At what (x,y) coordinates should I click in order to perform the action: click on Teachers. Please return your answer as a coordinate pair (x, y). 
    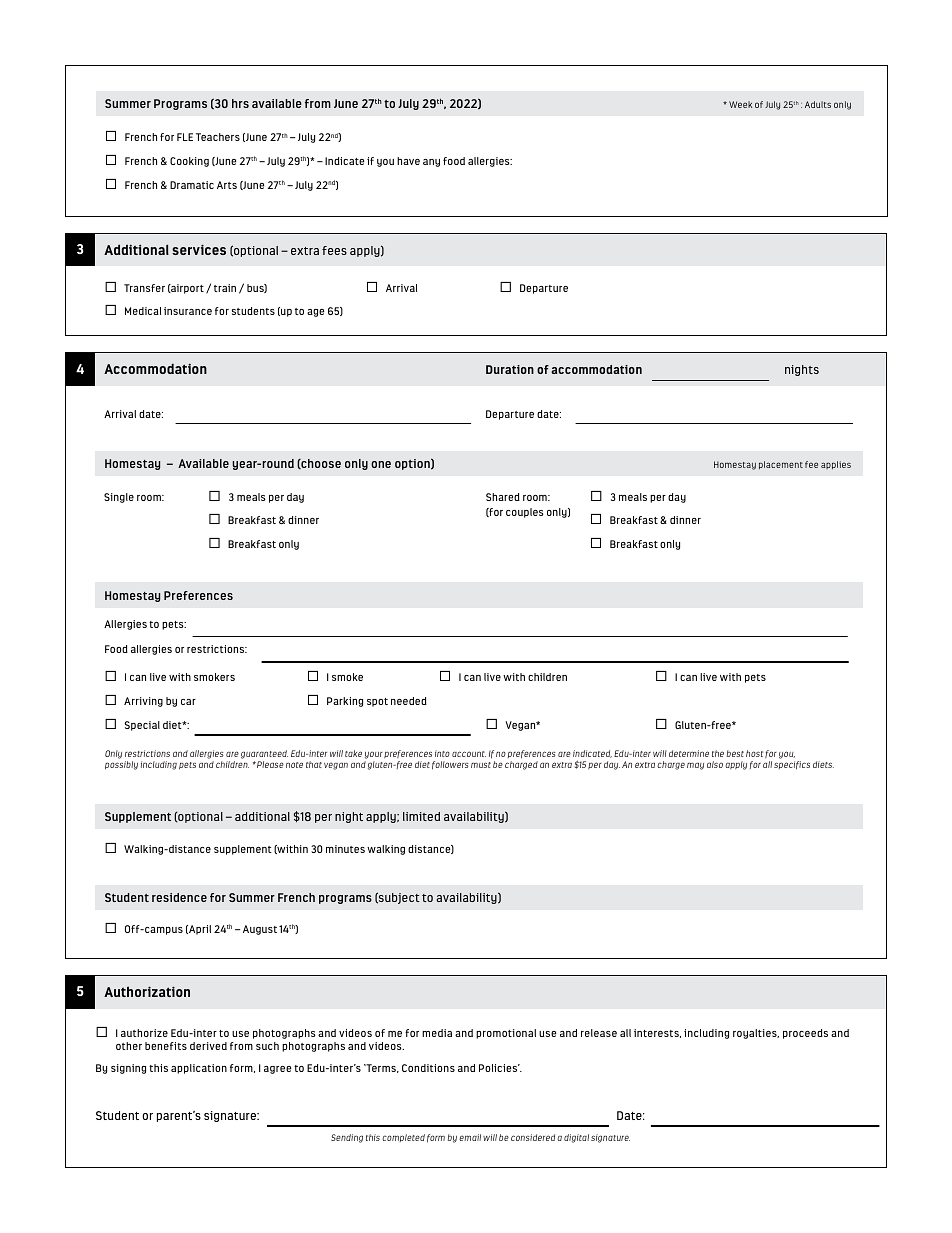
    Looking at the image, I should click on (218, 137).
